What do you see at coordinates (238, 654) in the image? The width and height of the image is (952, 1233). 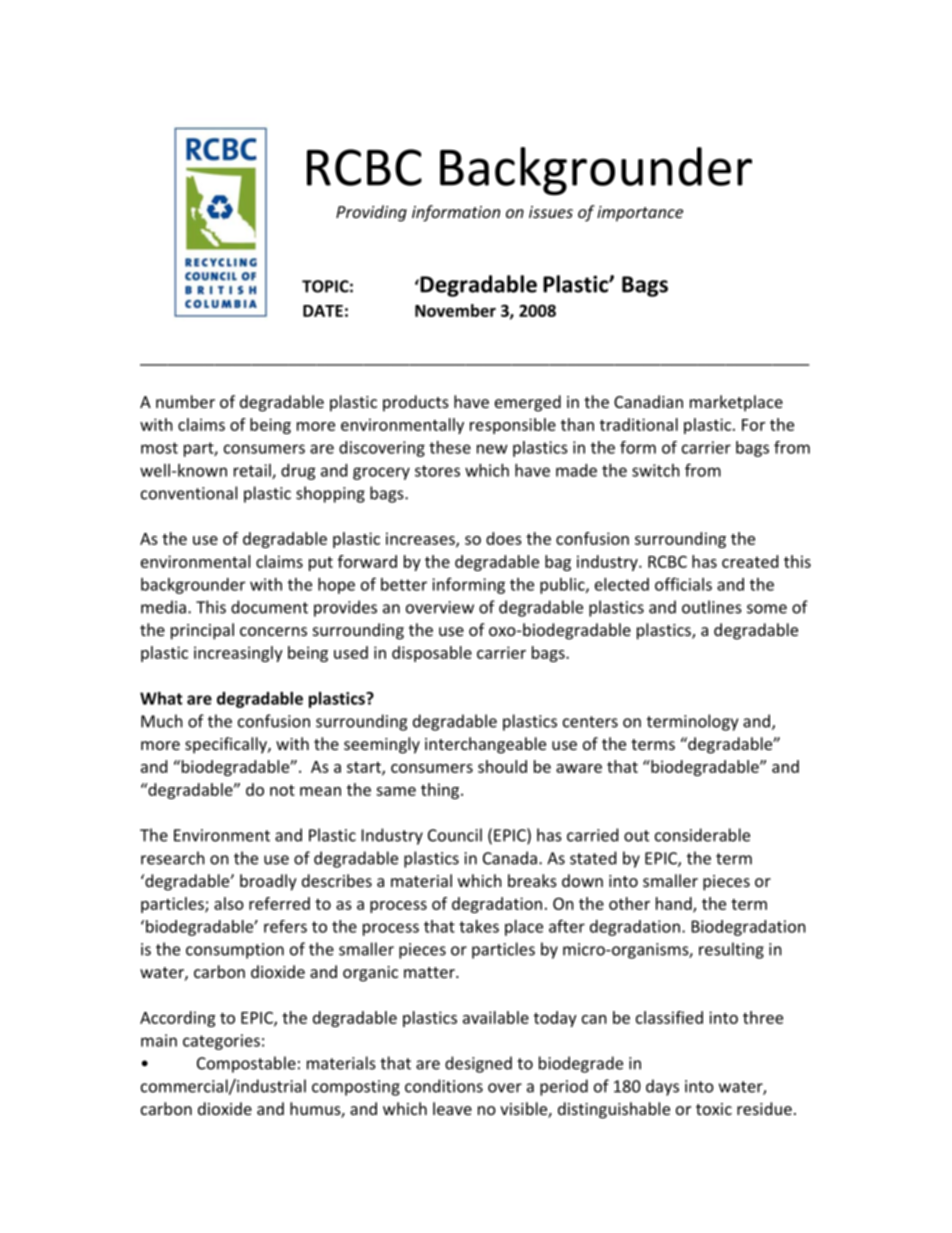 I see `increasingly` at bounding box center [238, 654].
